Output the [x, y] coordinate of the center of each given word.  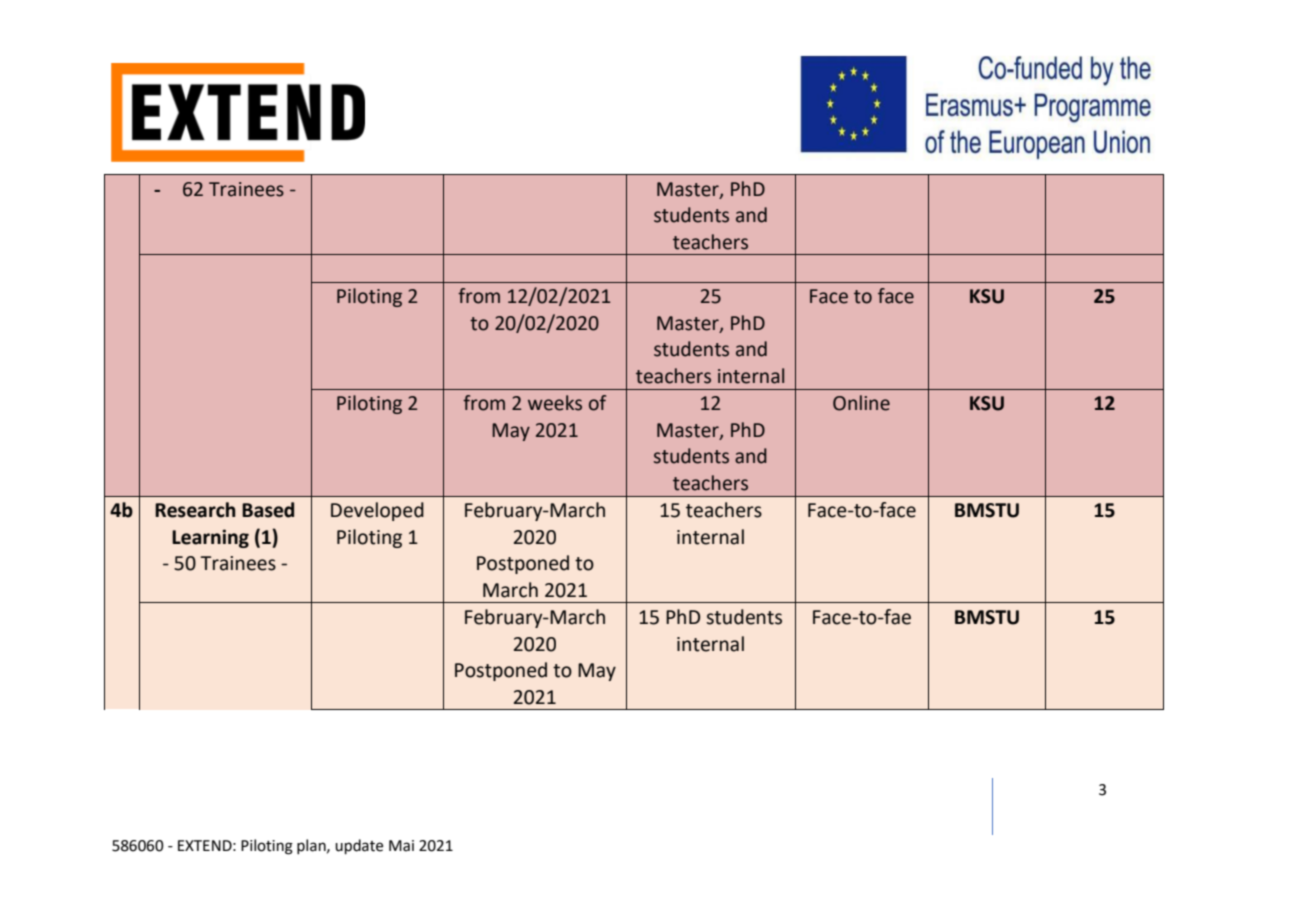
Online [861, 403]
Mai [401, 846]
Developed [377, 511]
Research [195, 510]
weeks [555, 403]
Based [268, 510]
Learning [210, 538]
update [359, 846]
